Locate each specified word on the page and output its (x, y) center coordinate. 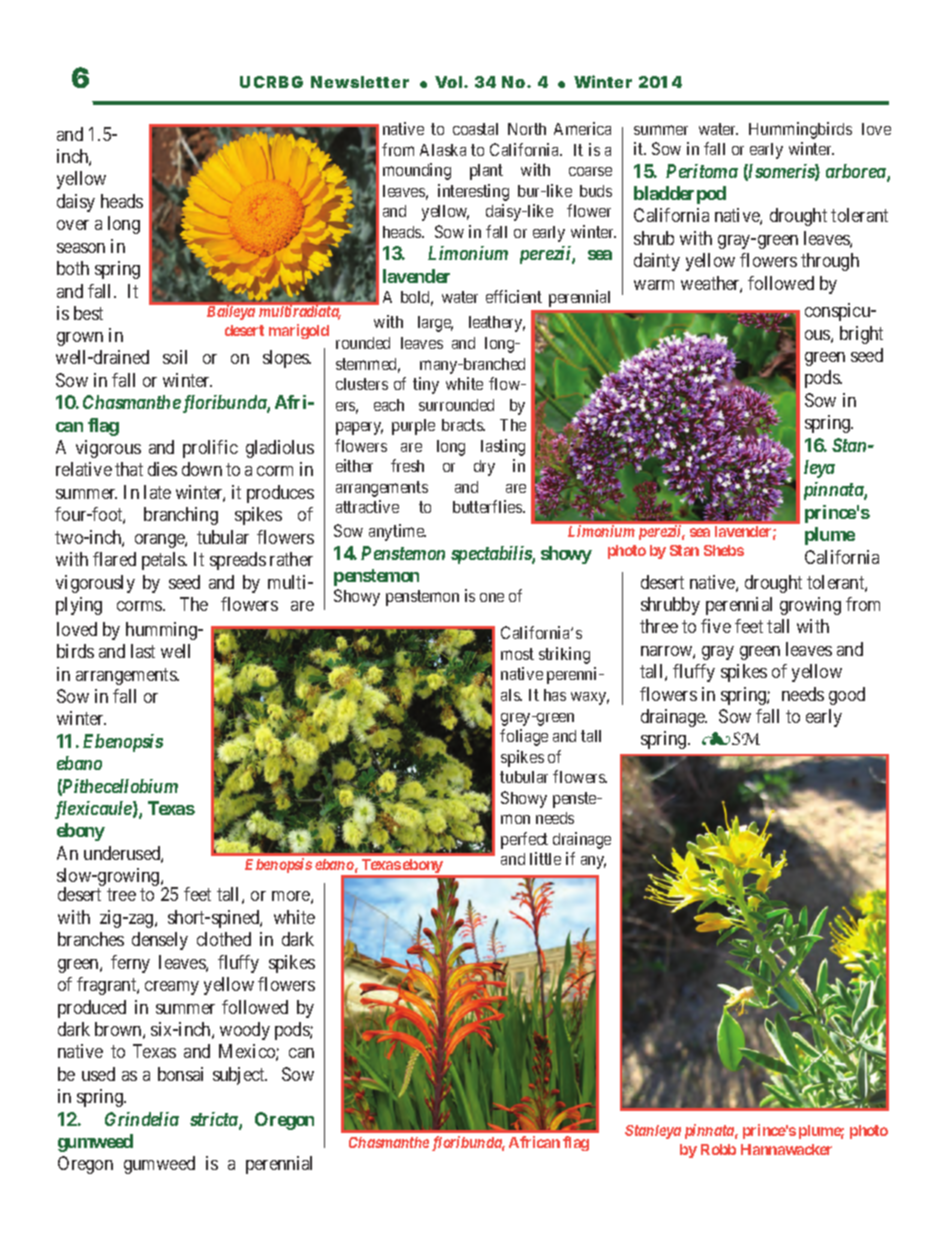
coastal (475, 129)
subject (240, 1076)
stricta (215, 1120)
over (73, 225)
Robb (718, 1149)
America (582, 128)
